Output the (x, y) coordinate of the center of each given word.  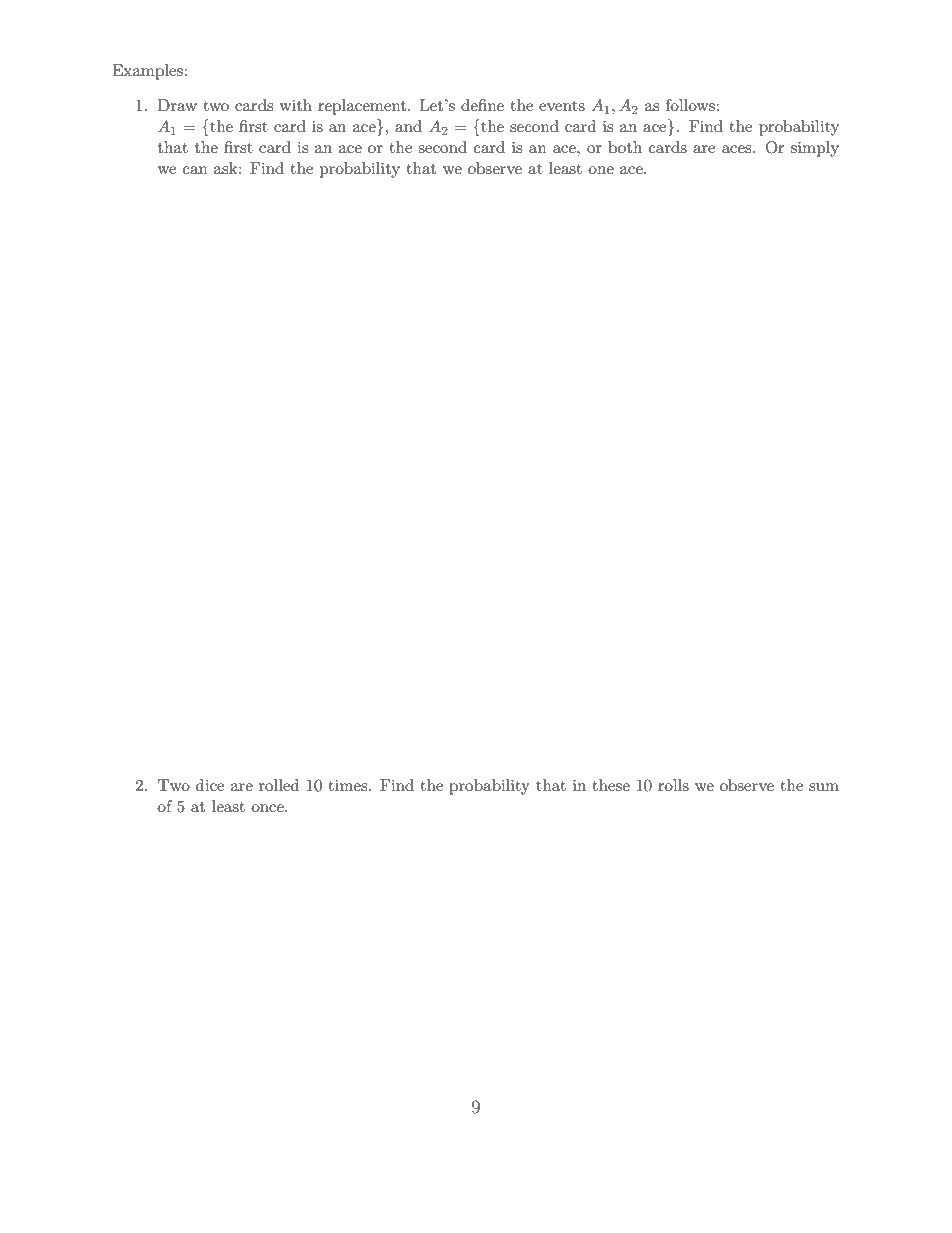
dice (210, 785)
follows (691, 105)
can (195, 170)
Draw (177, 105)
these (611, 785)
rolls (673, 785)
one (601, 170)
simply (815, 149)
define (482, 105)
